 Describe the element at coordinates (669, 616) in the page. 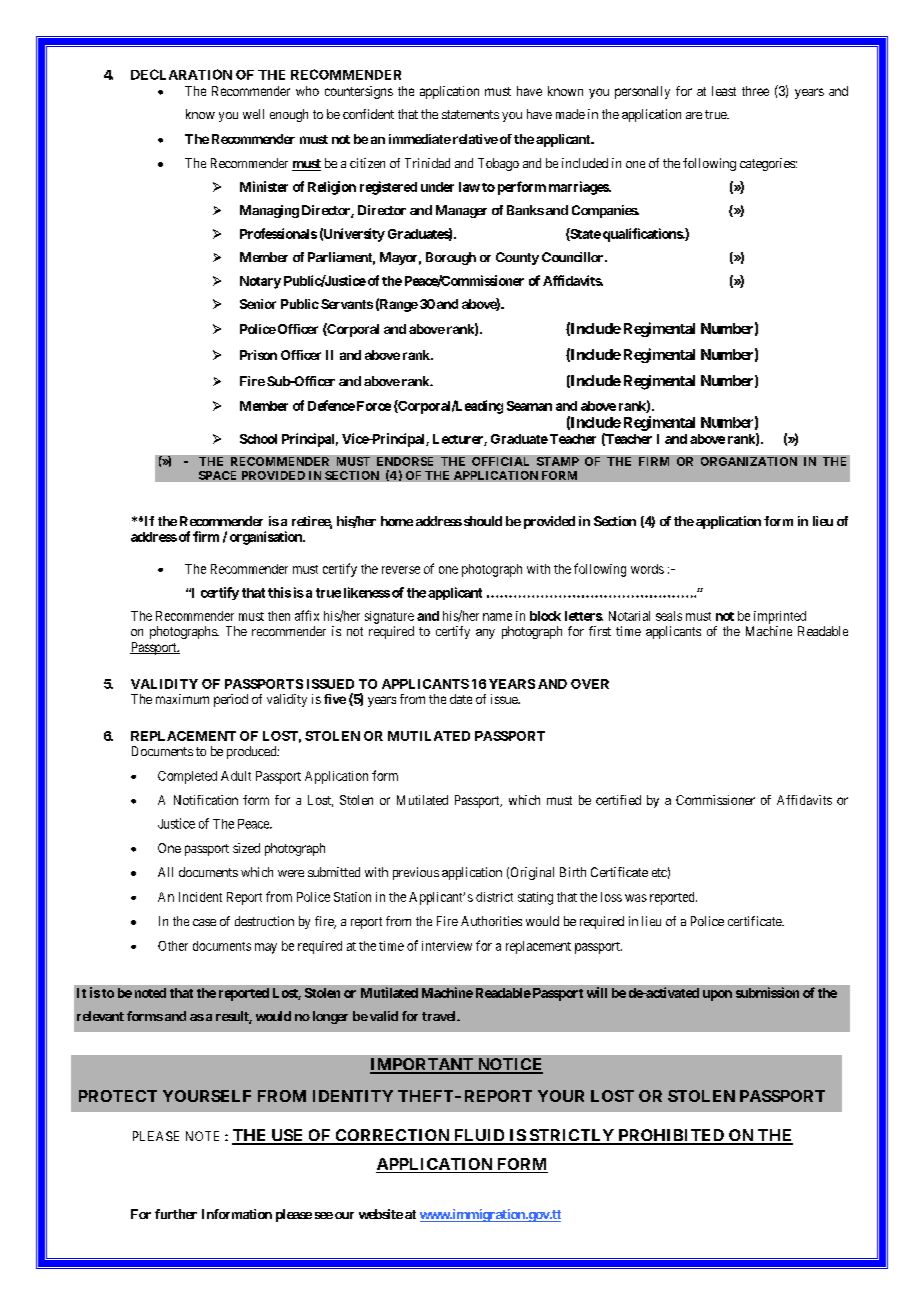

I see `seals` at that location.
